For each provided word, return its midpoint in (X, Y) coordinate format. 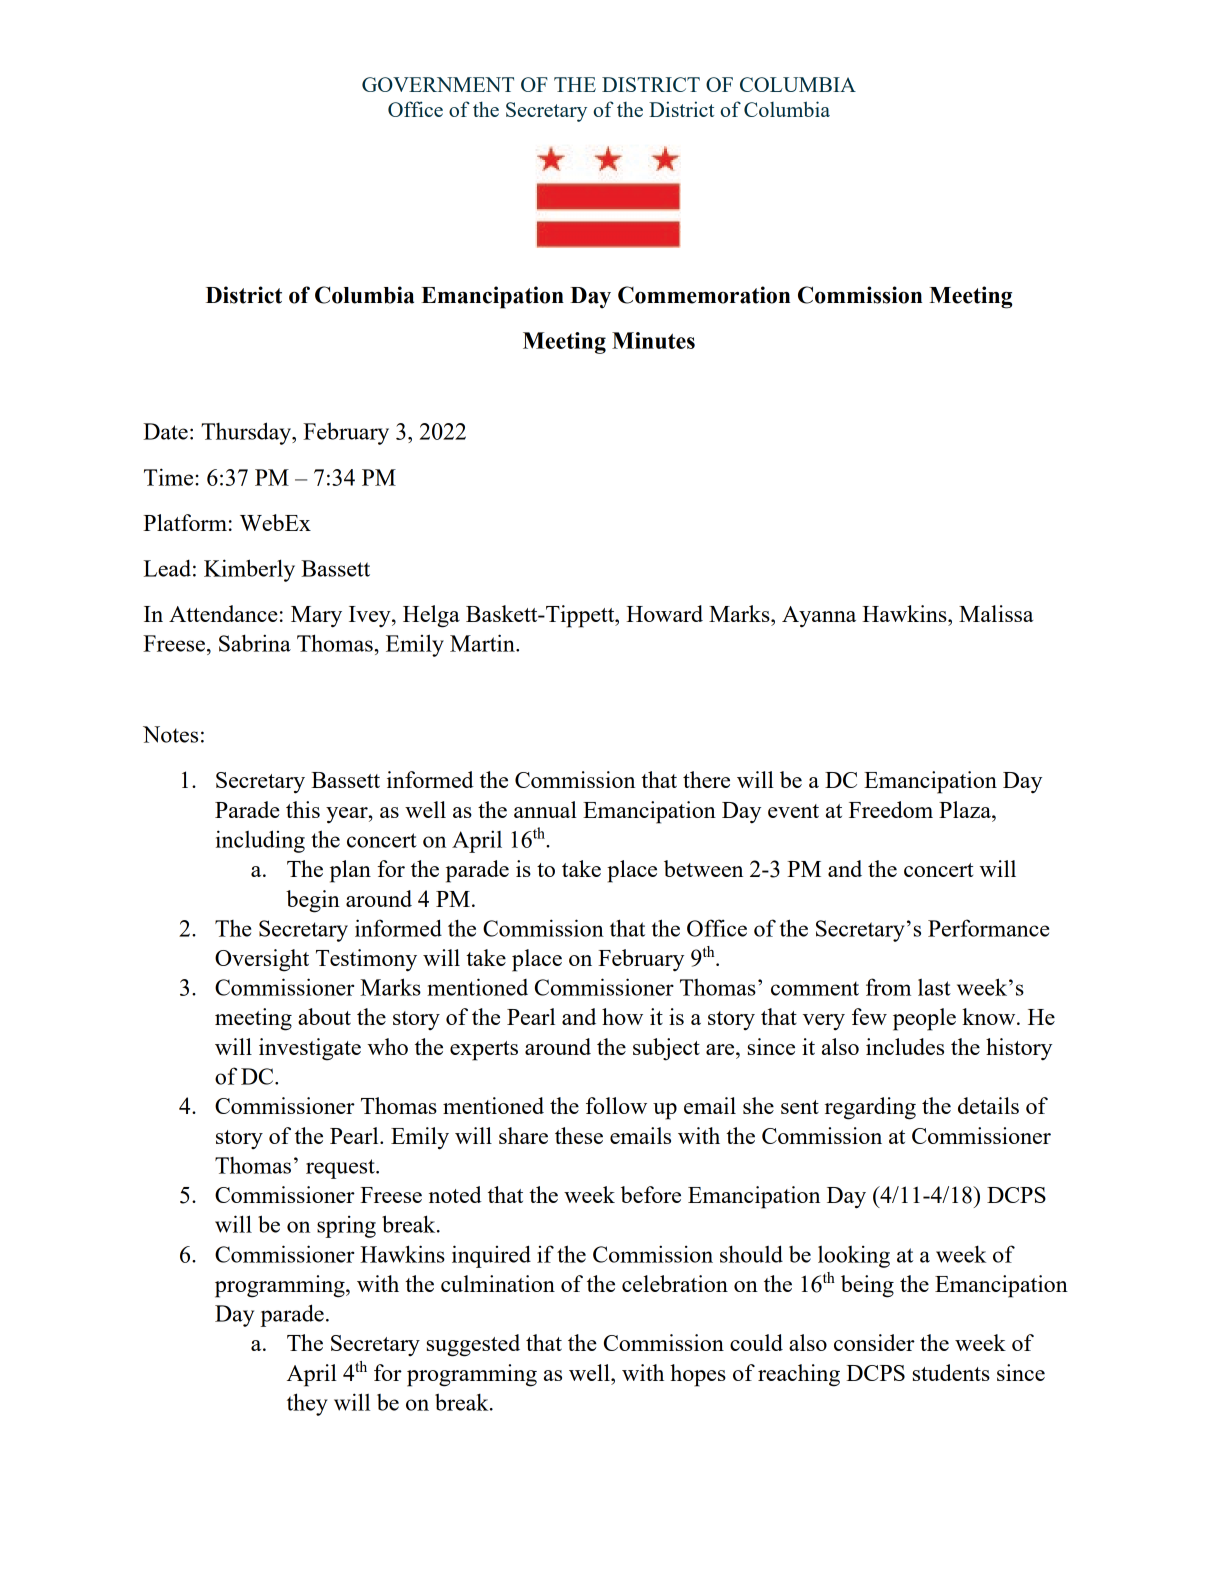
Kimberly (249, 570)
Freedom (891, 809)
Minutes (653, 340)
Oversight (262, 960)
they (307, 1404)
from (888, 987)
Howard (664, 613)
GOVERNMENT (438, 84)
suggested (473, 1345)
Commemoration (704, 295)
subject (666, 1049)
